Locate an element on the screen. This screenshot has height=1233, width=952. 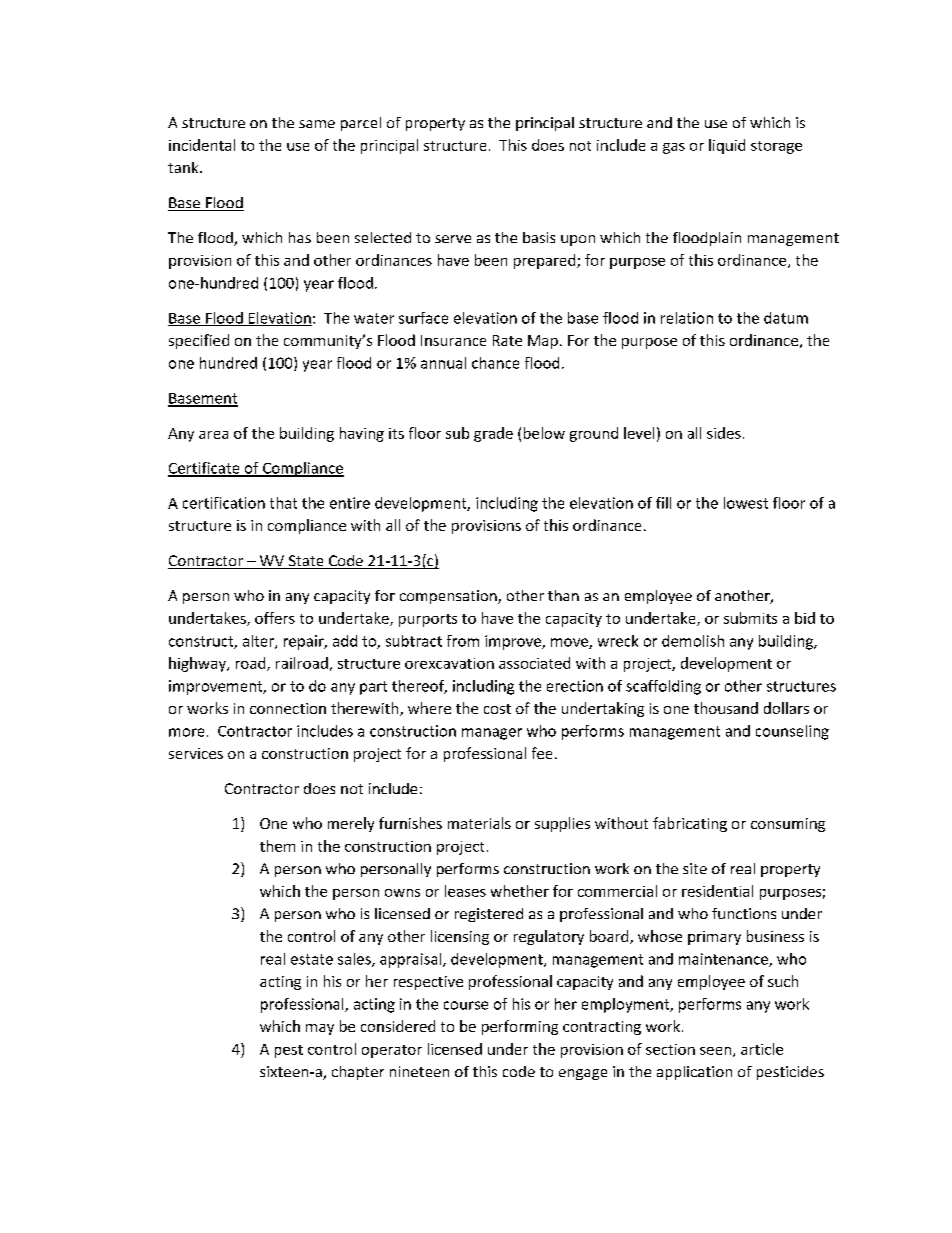
manager is located at coordinates (492, 734).
